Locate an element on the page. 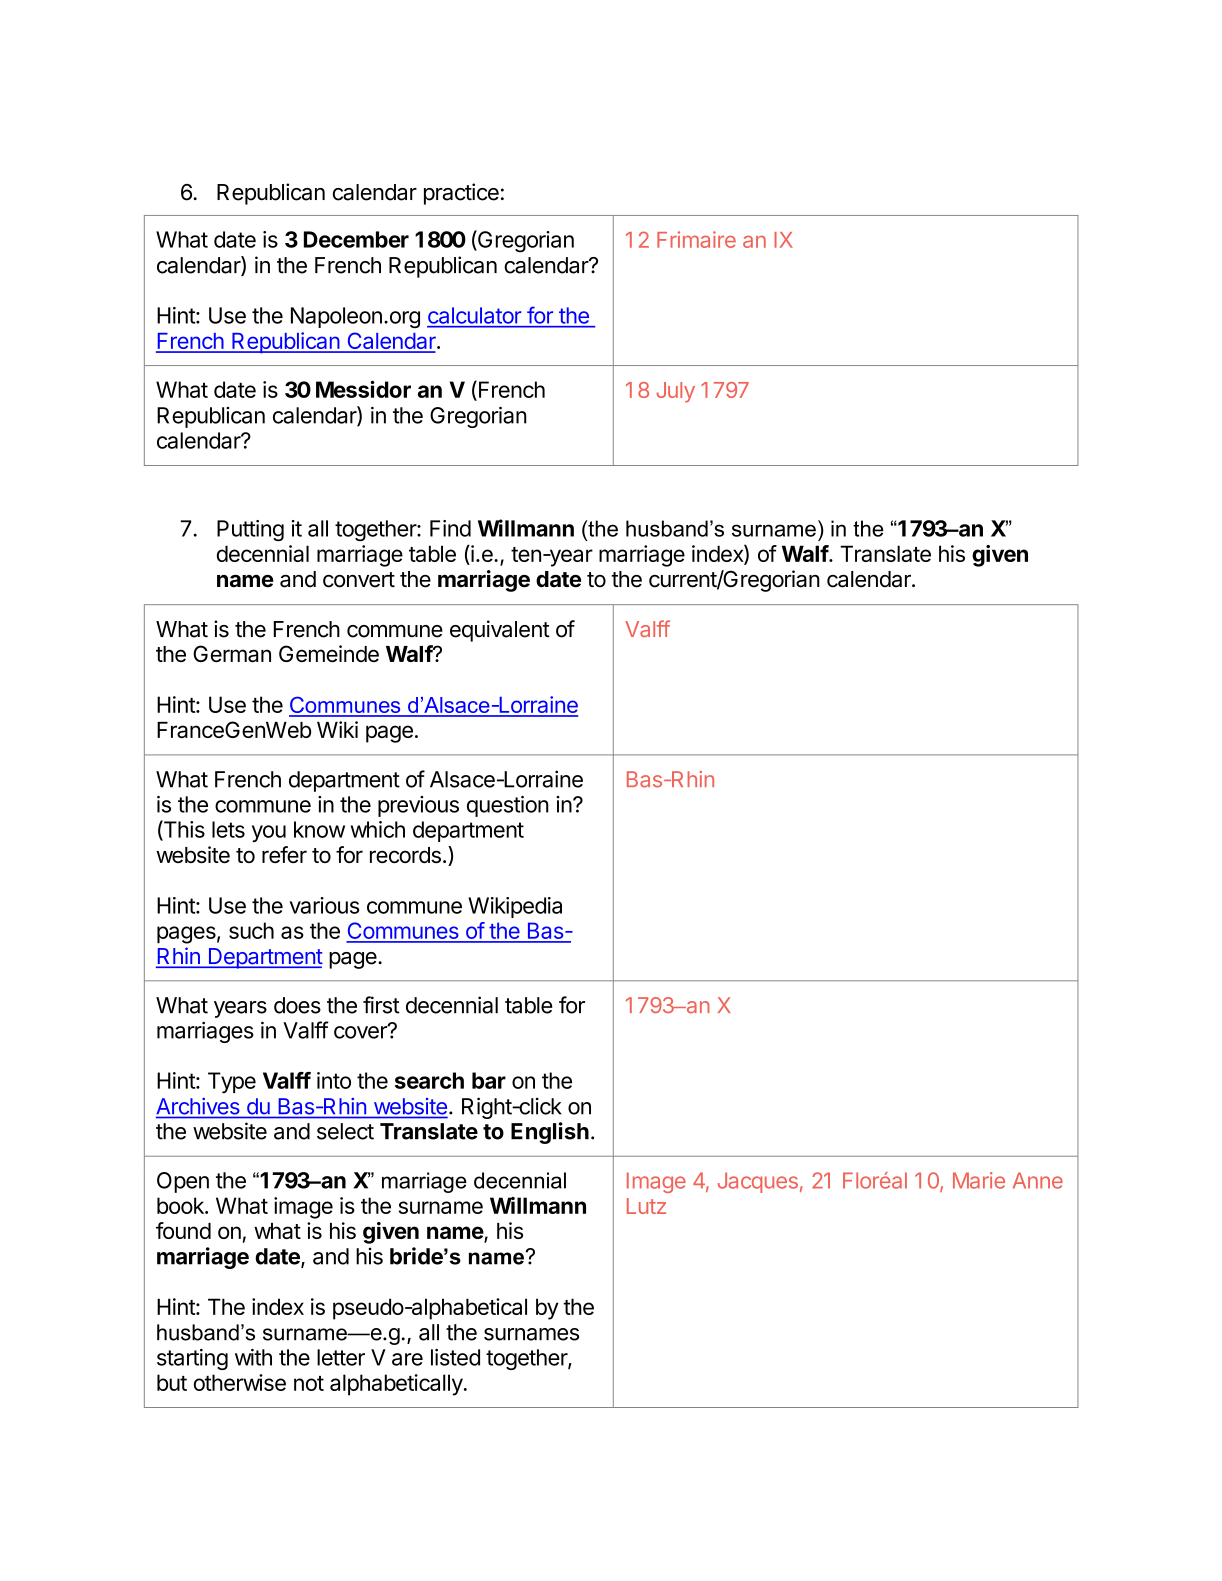  practice is located at coordinates (461, 194).
